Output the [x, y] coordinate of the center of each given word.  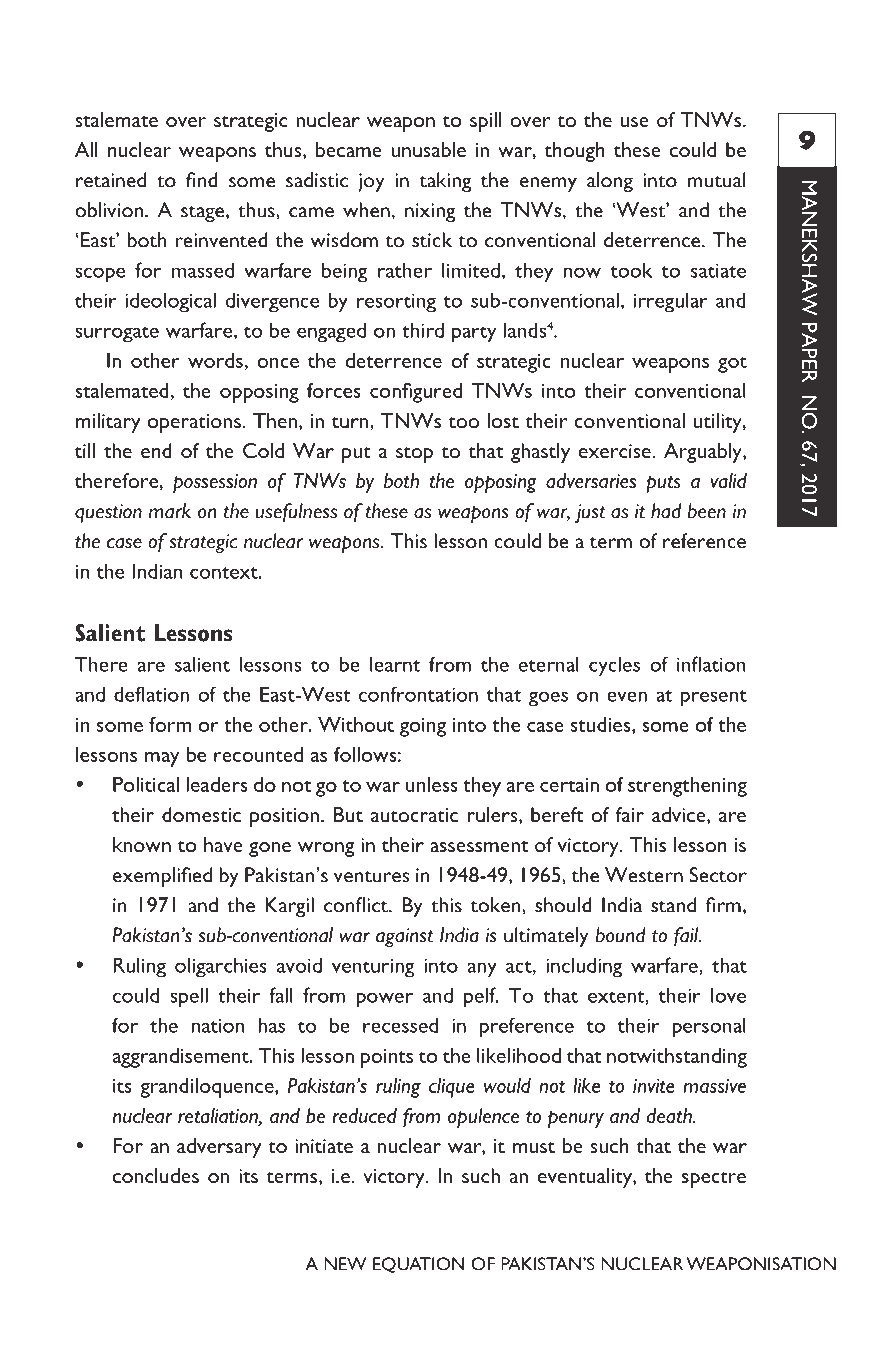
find [202, 180]
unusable [428, 149]
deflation [151, 694]
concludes [156, 1175]
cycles [614, 666]
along [610, 182]
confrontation [418, 694]
